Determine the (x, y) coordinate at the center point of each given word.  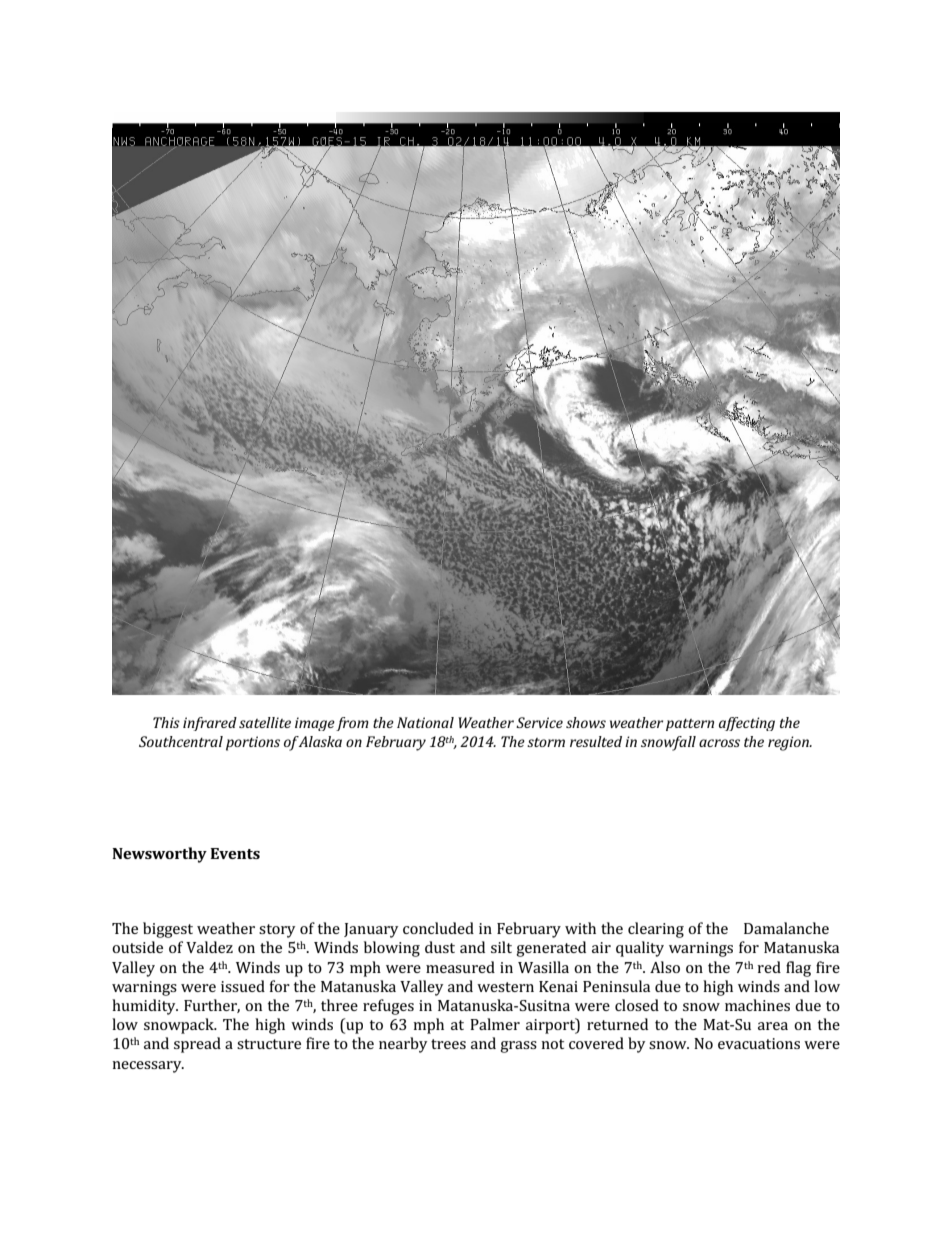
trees (448, 1044)
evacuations (759, 1043)
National (425, 722)
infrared (210, 724)
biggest (168, 930)
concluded (438, 928)
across (719, 743)
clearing (656, 930)
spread (197, 1045)
